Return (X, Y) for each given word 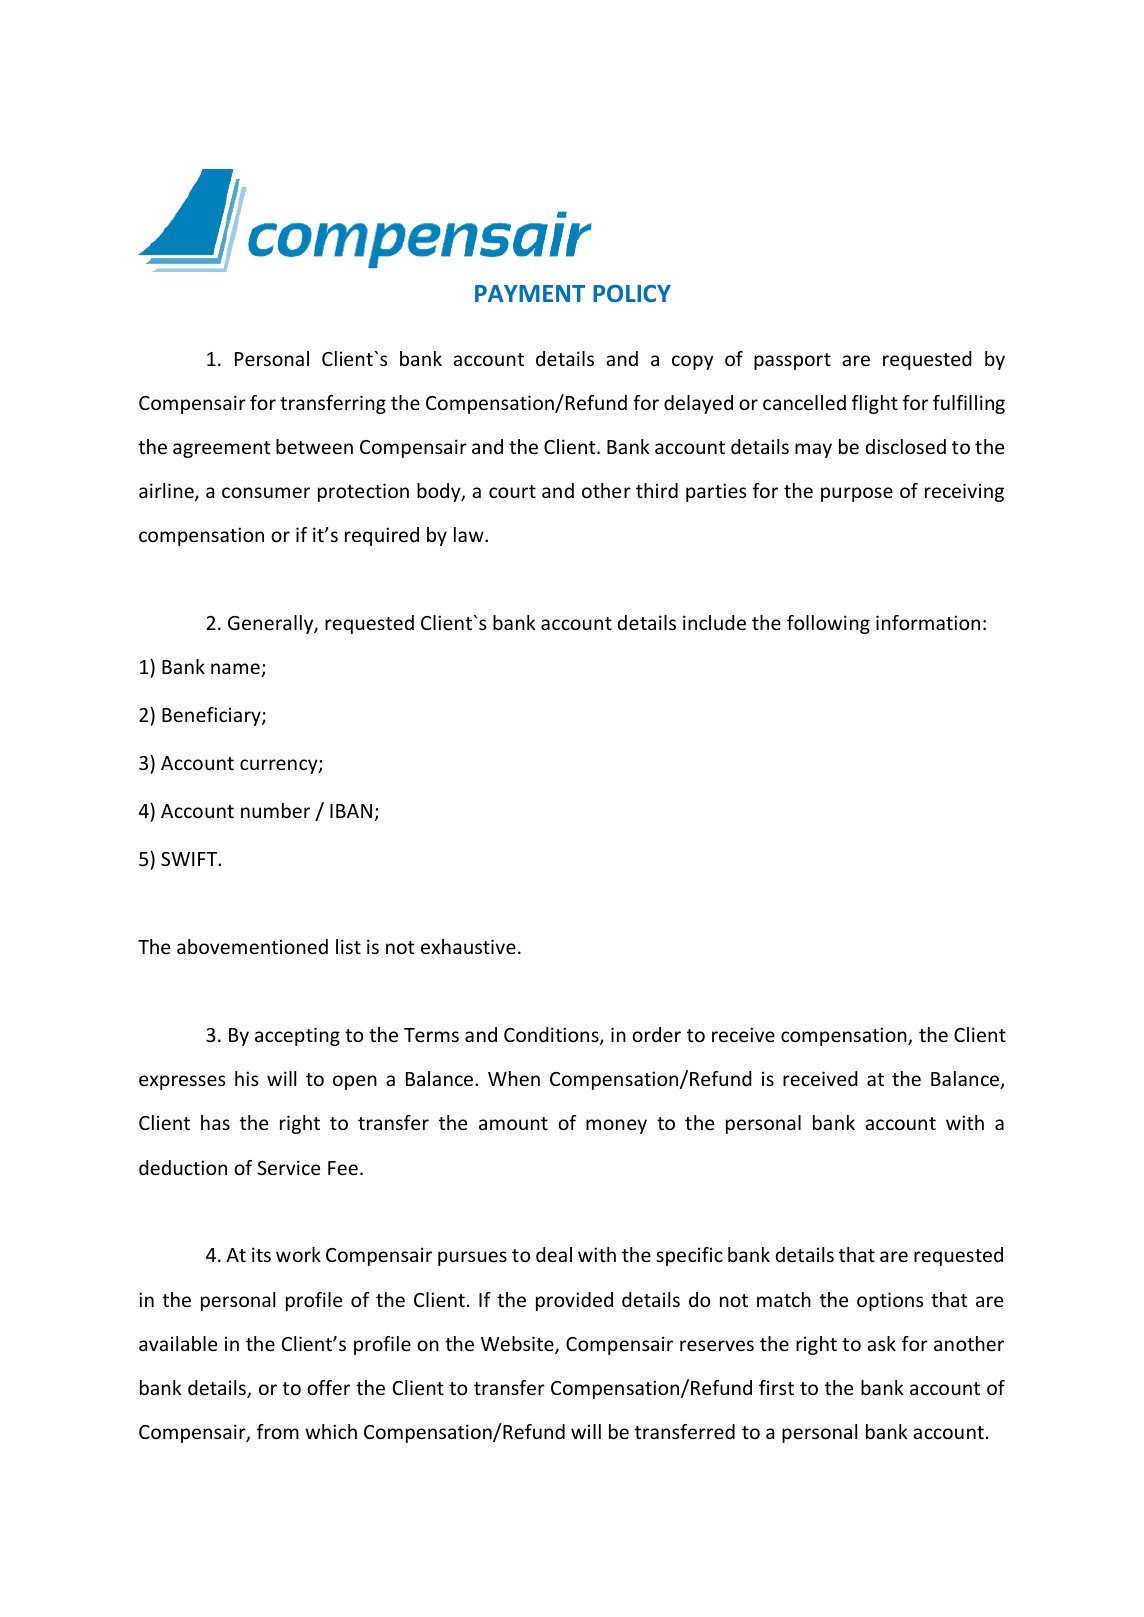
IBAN (351, 811)
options (890, 1301)
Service (288, 1167)
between (314, 446)
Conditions (552, 1036)
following (828, 624)
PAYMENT (530, 293)
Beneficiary (212, 716)
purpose (857, 494)
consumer (266, 492)
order (656, 1034)
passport (792, 361)
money (616, 1126)
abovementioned (252, 946)
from (278, 1431)
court (512, 491)
